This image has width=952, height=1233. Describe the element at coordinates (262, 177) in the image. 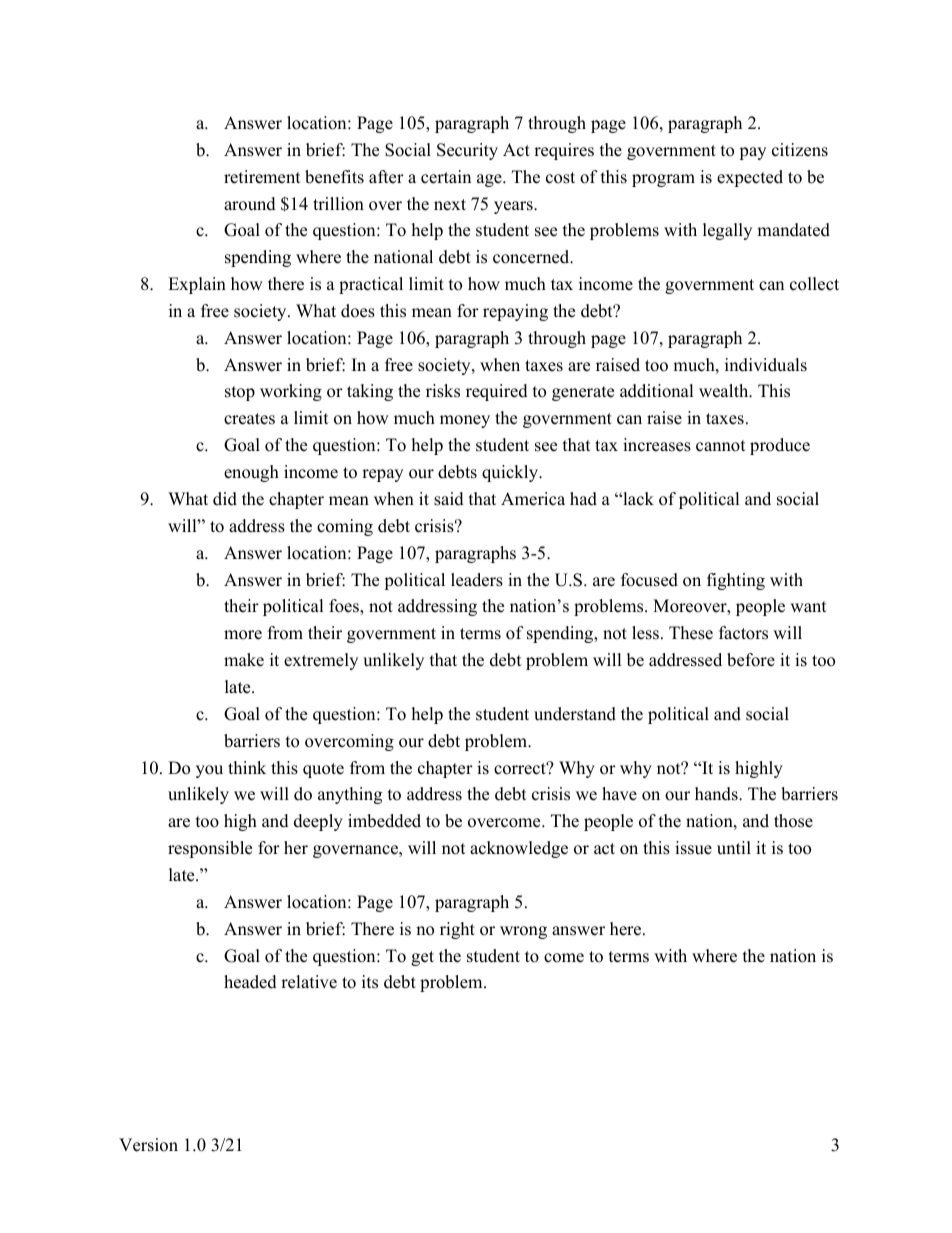

I see `retirement` at that location.
